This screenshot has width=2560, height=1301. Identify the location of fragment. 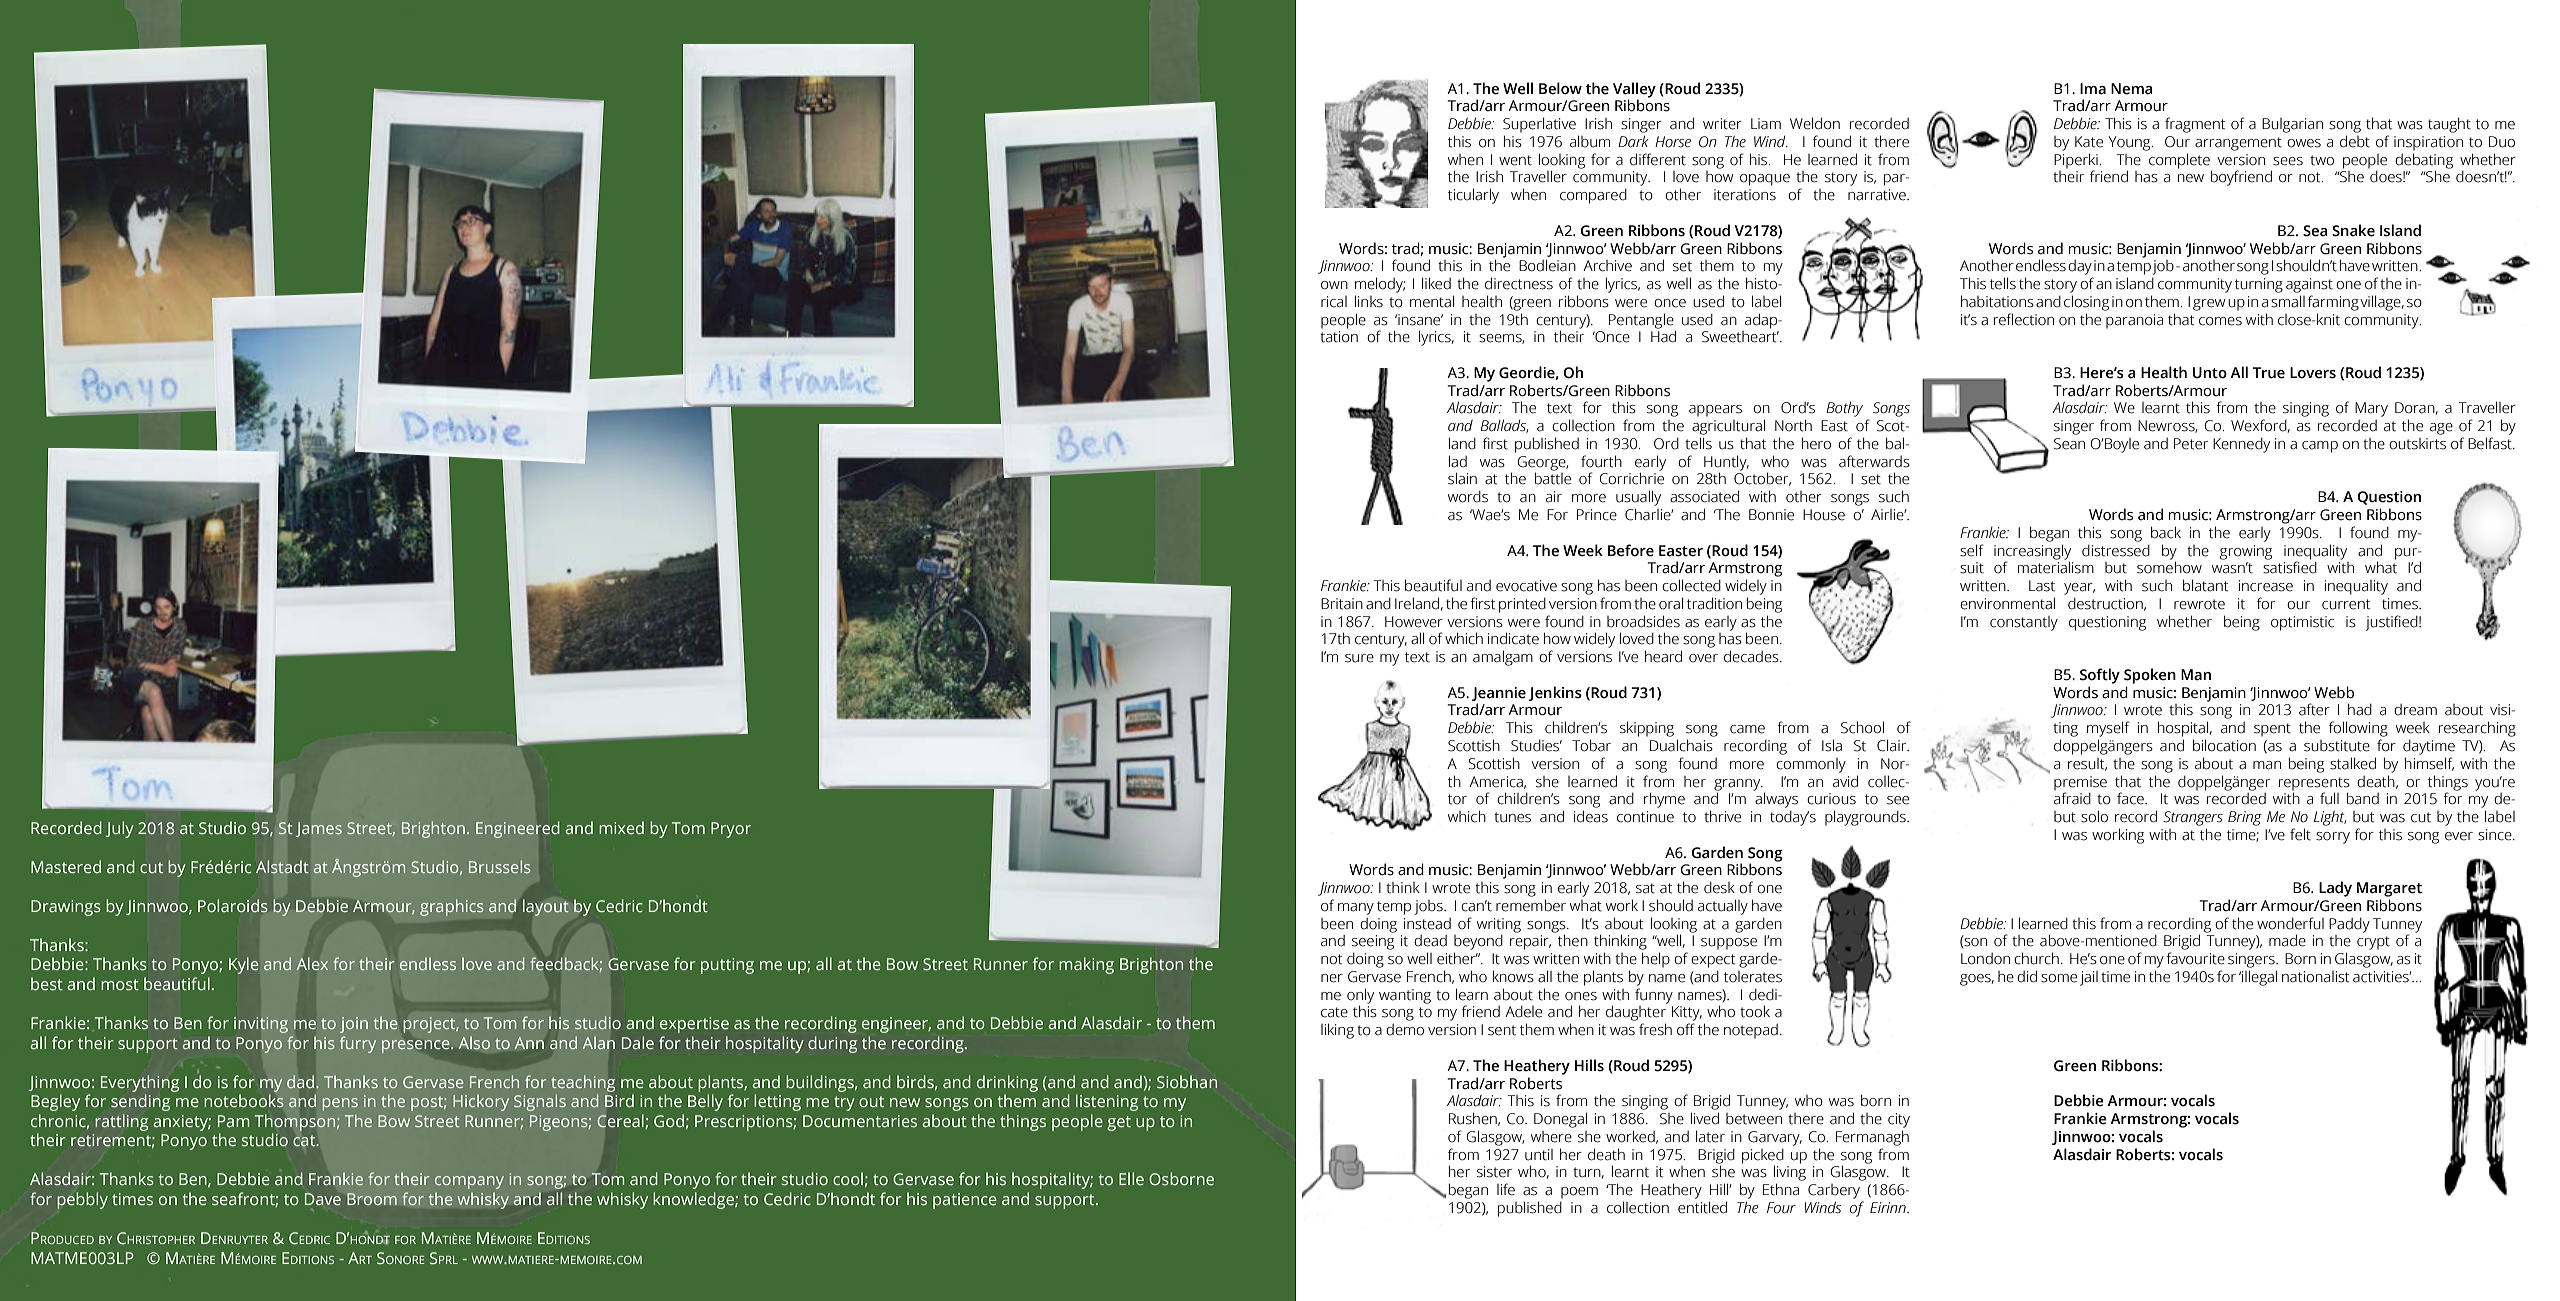
(2195, 125).
